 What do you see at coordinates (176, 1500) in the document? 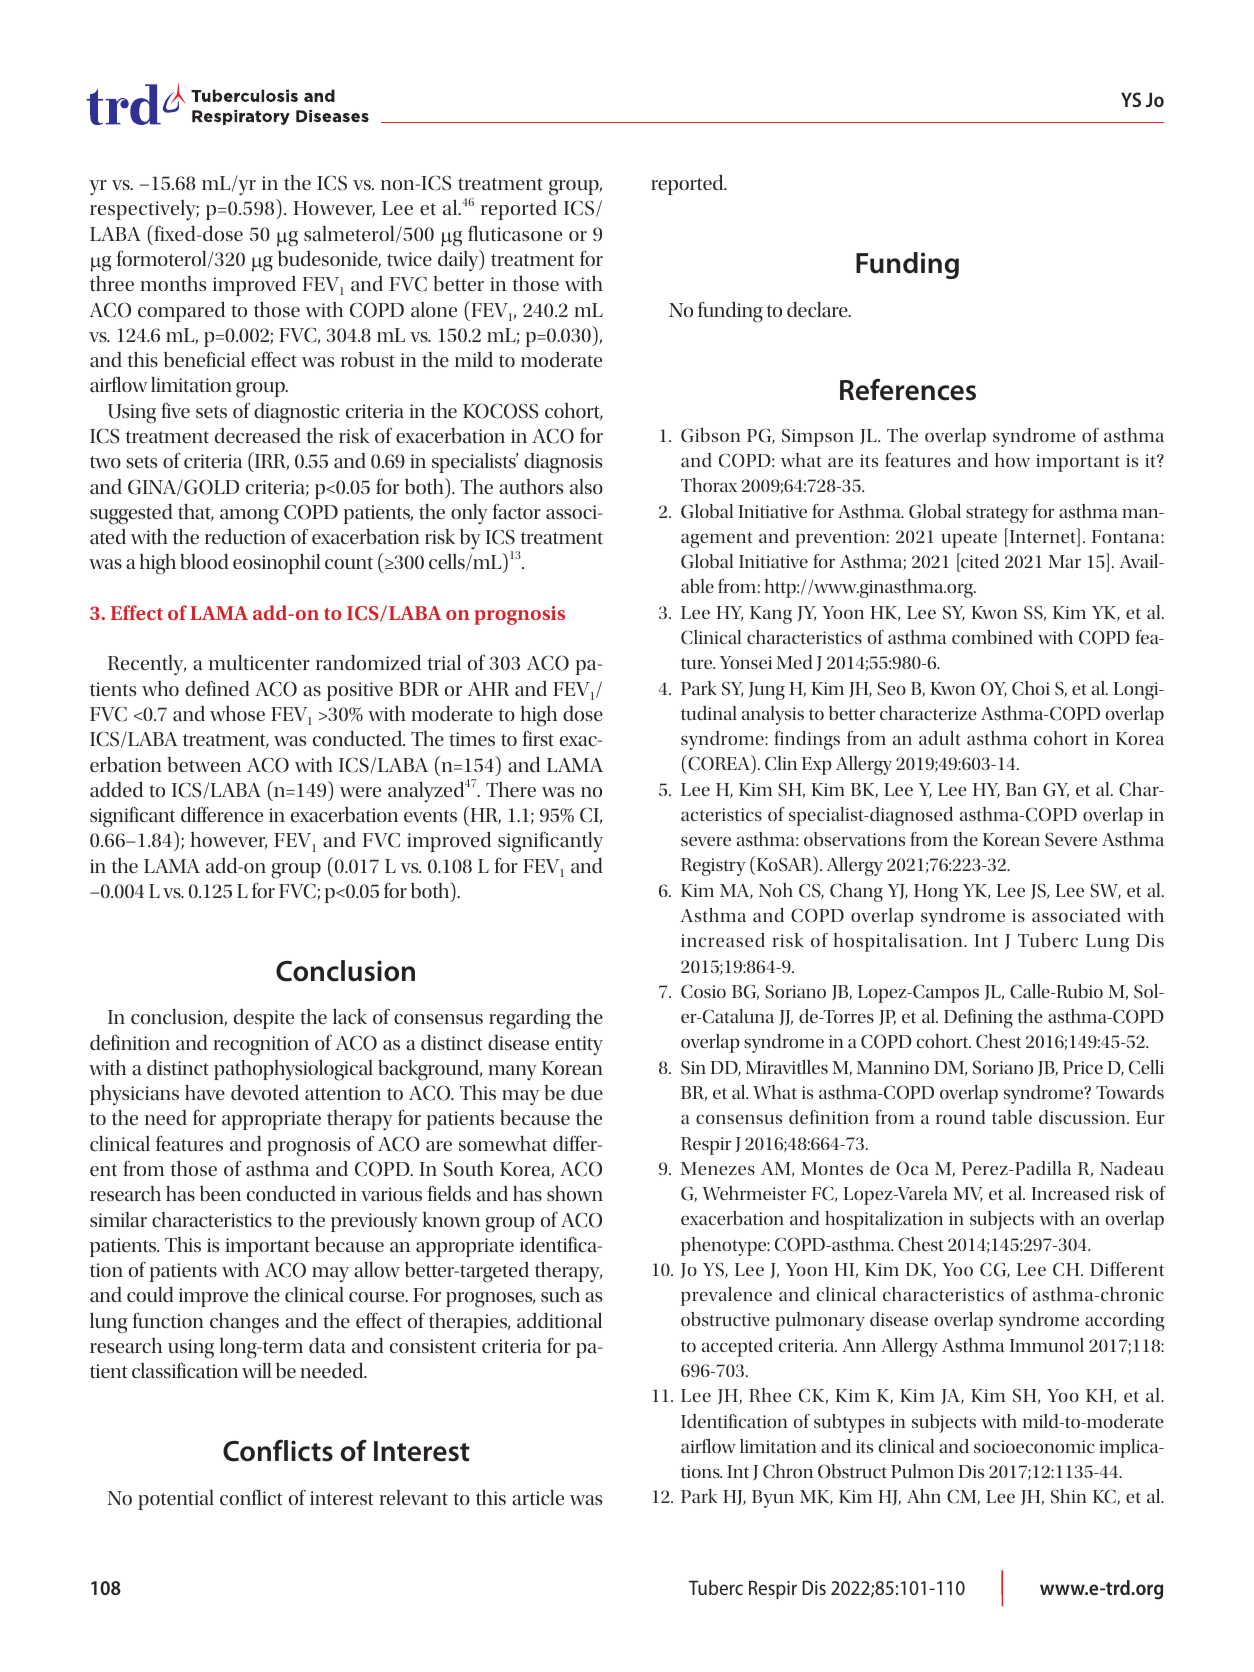
I see `potential` at bounding box center [176, 1500].
